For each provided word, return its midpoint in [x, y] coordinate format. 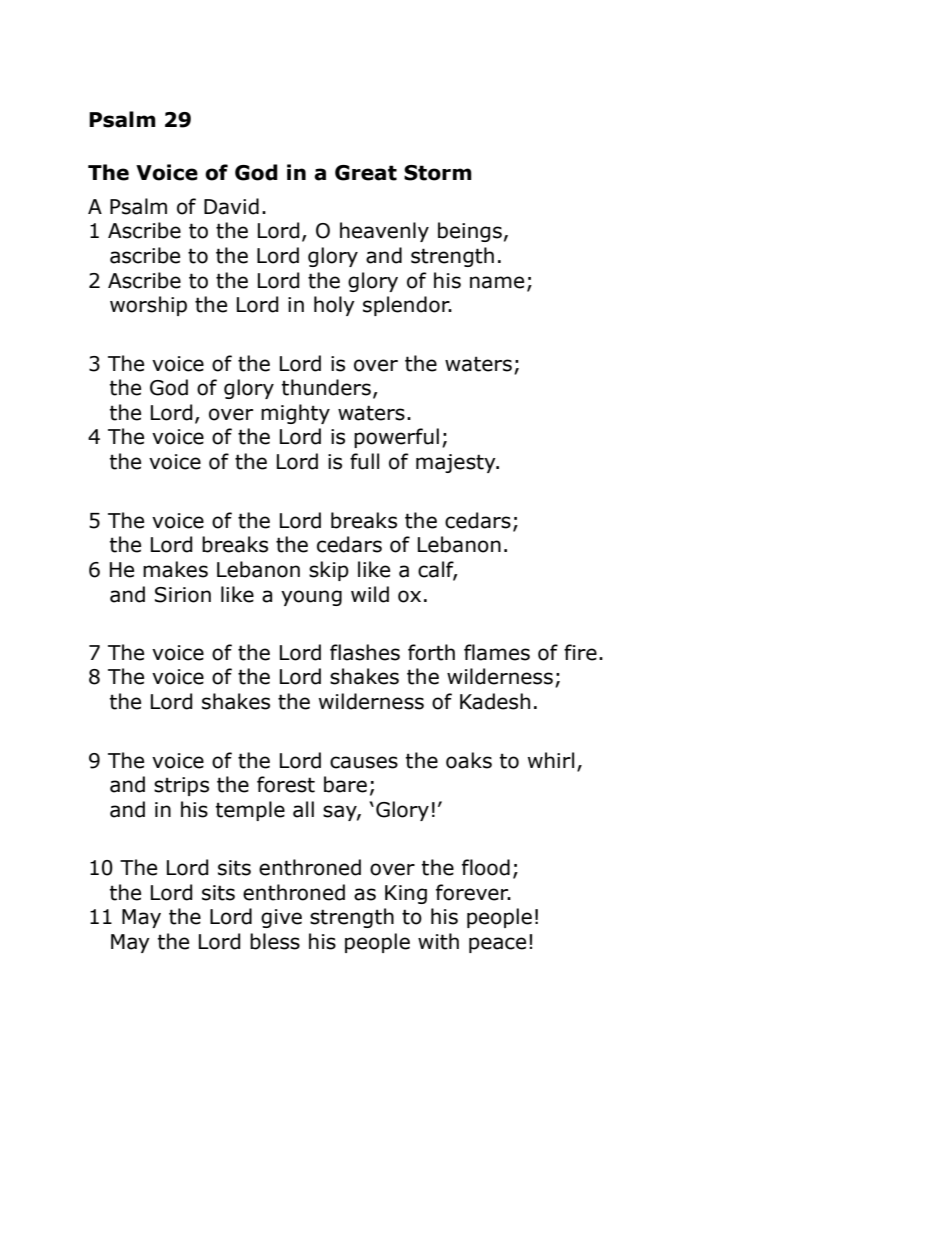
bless [275, 941]
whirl [551, 760]
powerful [396, 438]
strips [181, 786]
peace [497, 945]
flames [497, 652]
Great [366, 173]
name [497, 282]
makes [175, 569]
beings [470, 232]
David [231, 206]
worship [148, 306]
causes [364, 762]
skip [329, 571]
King [406, 894]
